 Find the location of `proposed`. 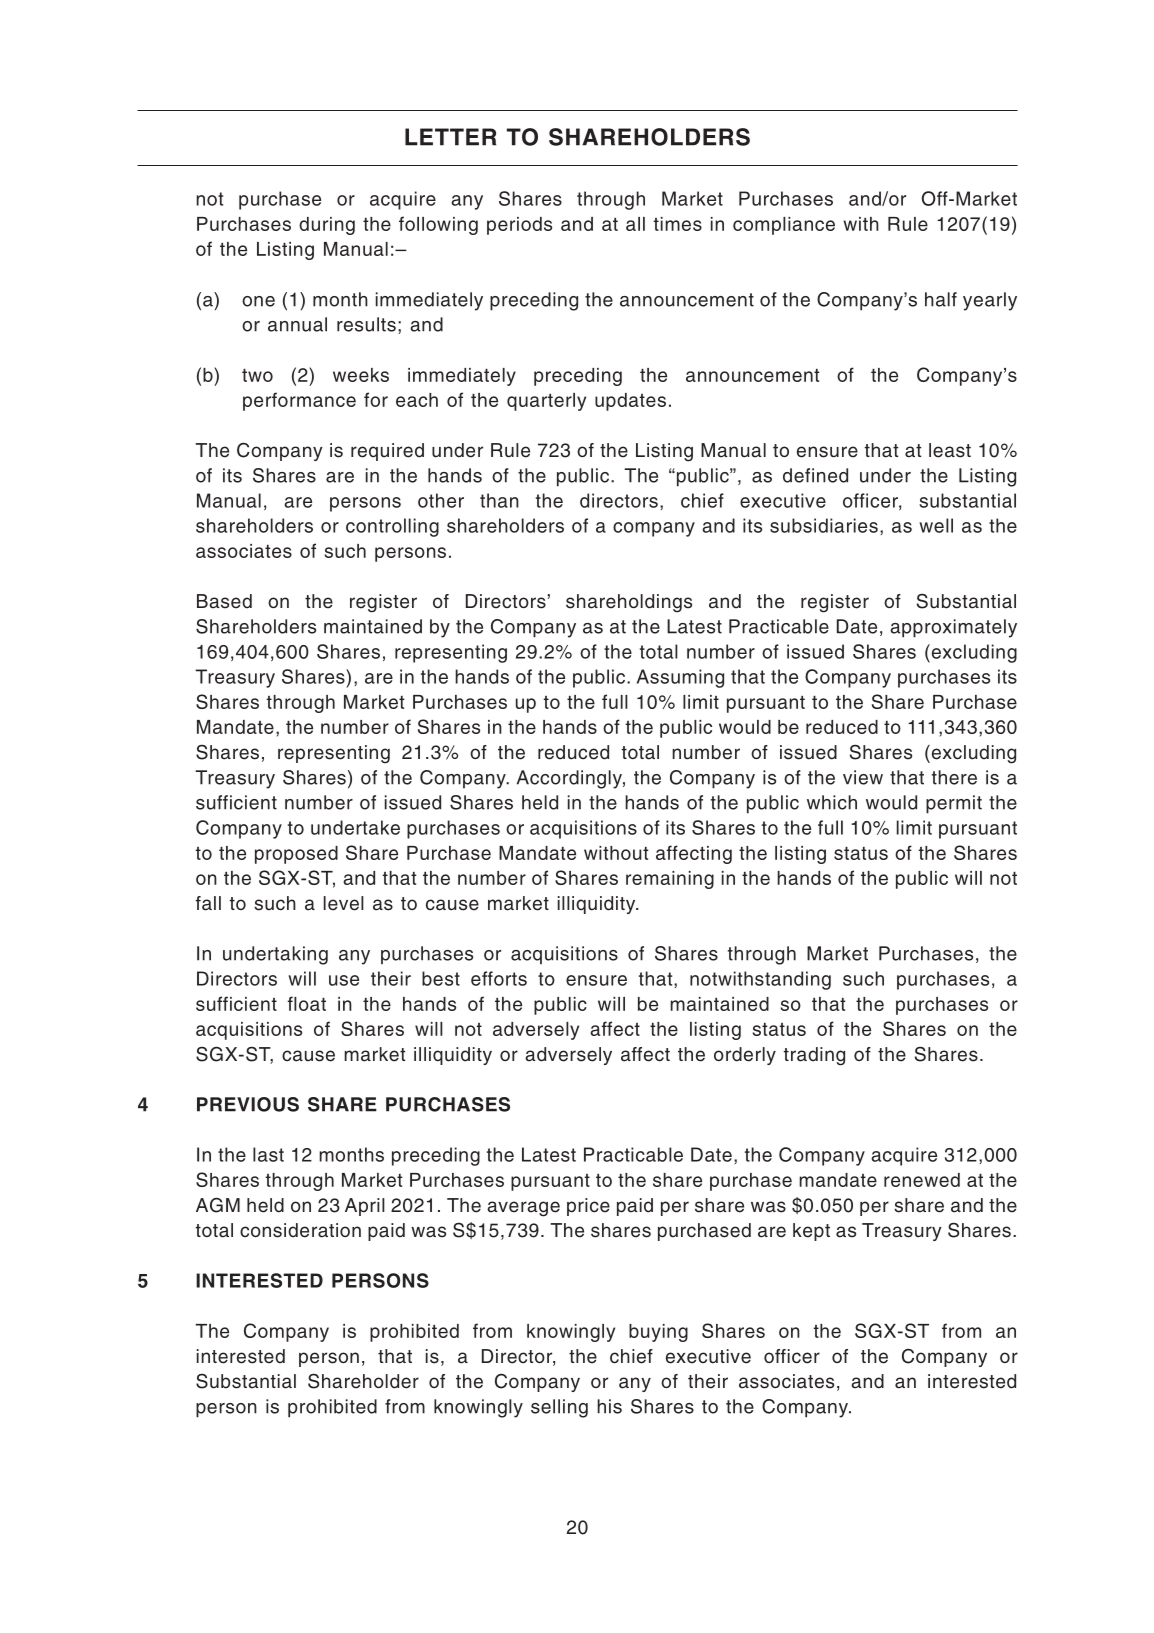

proposed is located at coordinates (296, 855).
